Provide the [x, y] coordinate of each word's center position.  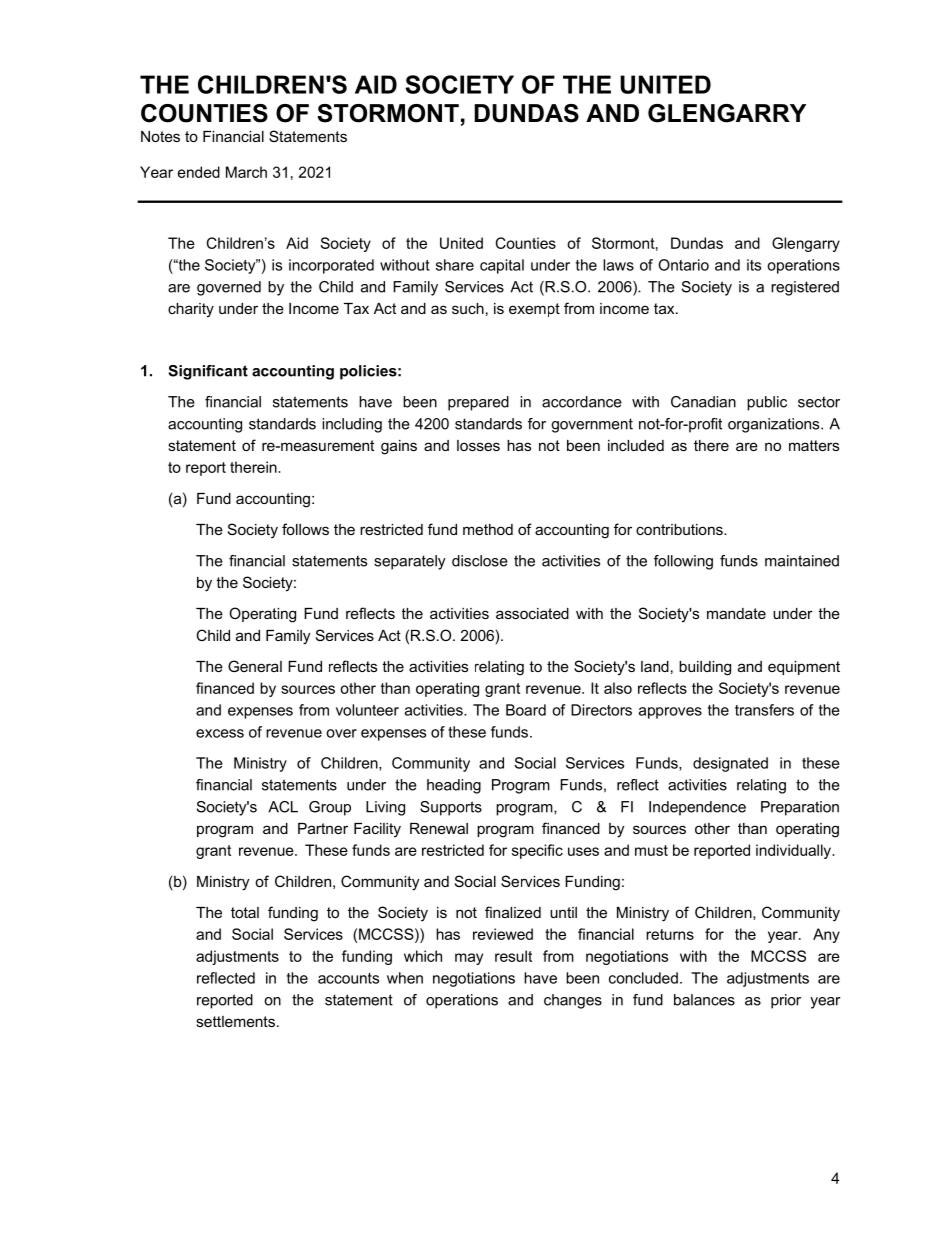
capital [502, 266]
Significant [208, 372]
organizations [775, 425]
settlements [235, 1021]
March [246, 172]
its [754, 265]
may [469, 959]
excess [220, 733]
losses [478, 445]
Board [526, 710]
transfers [764, 710]
